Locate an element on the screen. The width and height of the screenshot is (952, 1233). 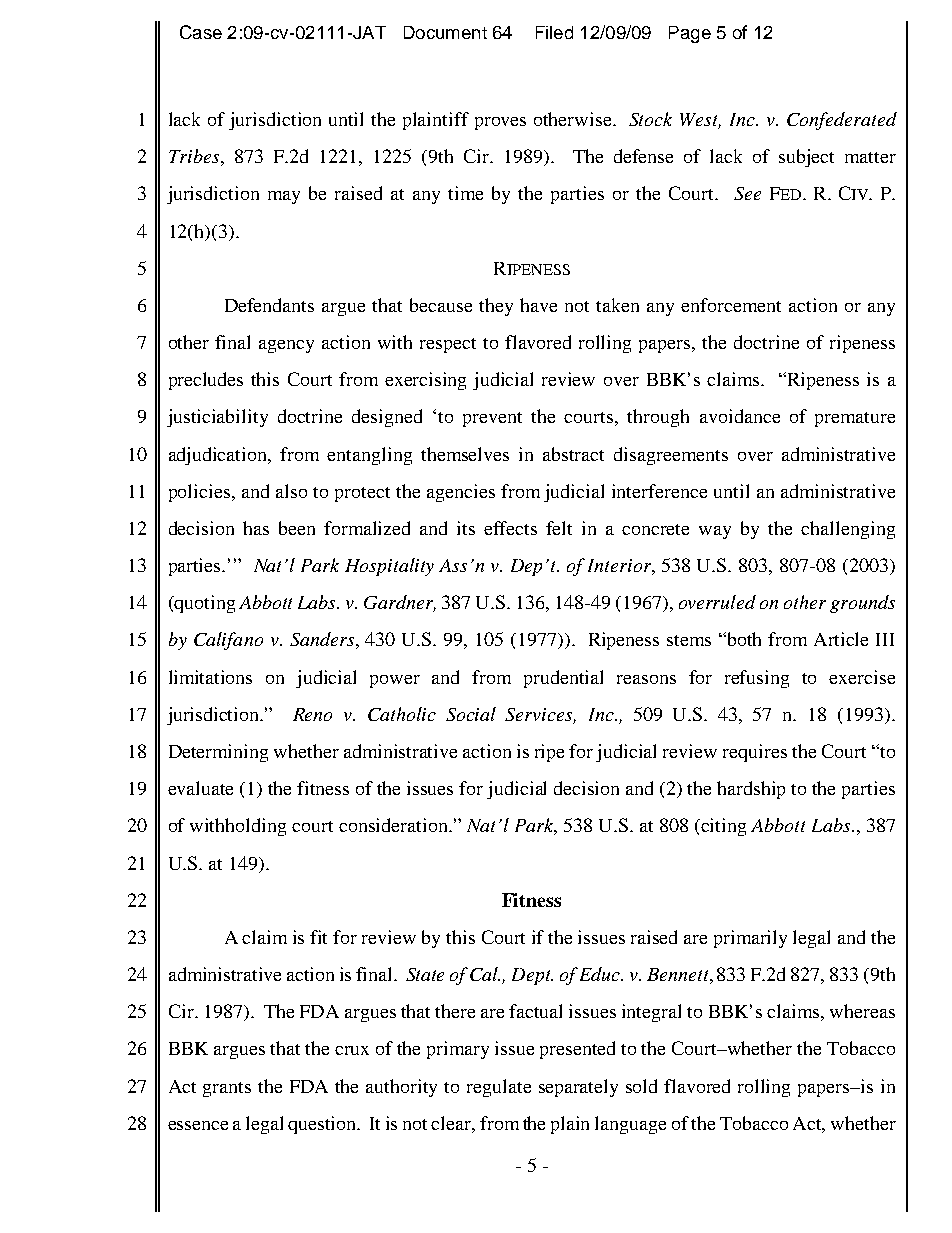
consideration is located at coordinates (394, 825).
